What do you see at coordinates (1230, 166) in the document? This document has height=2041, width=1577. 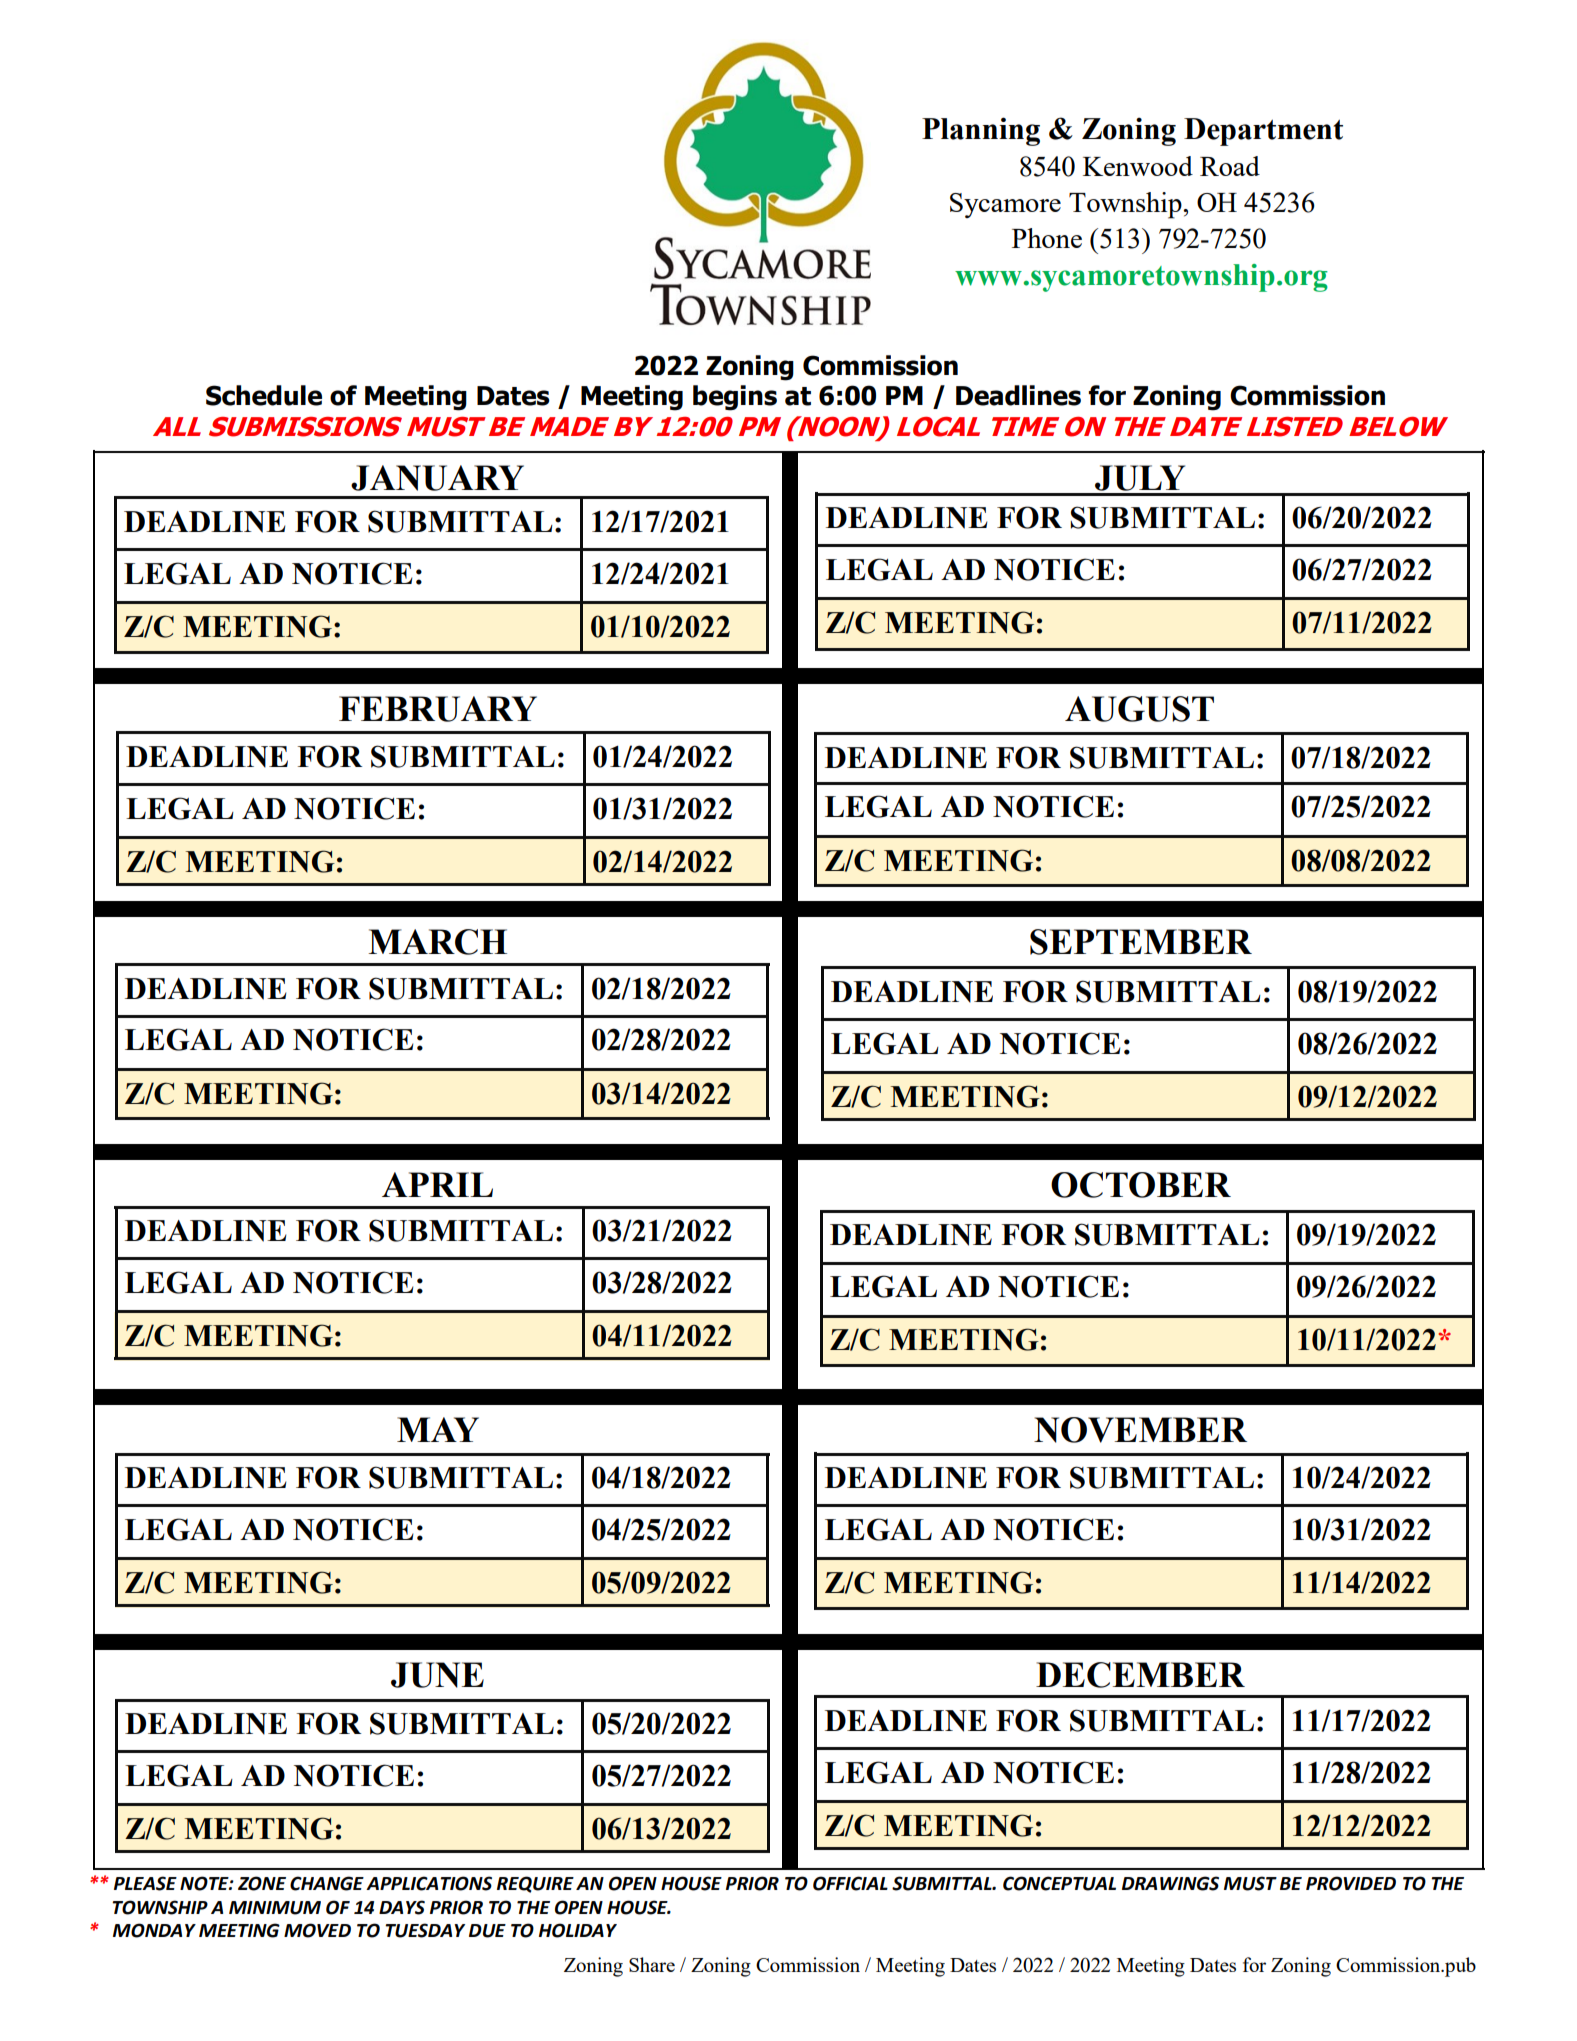 I see `Road` at bounding box center [1230, 166].
